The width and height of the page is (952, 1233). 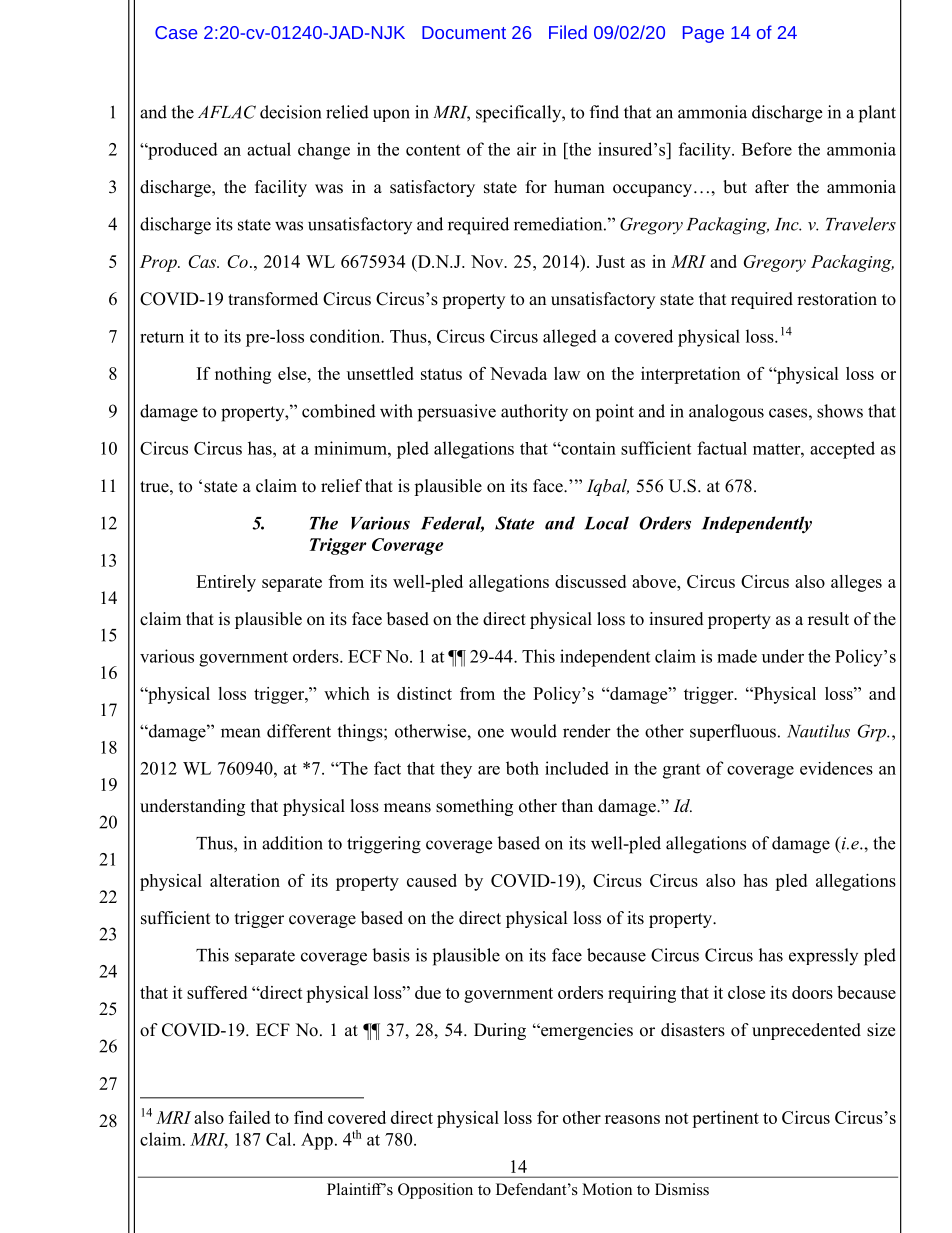 What do you see at coordinates (590, 581) in the page?
I see `discussed` at bounding box center [590, 581].
